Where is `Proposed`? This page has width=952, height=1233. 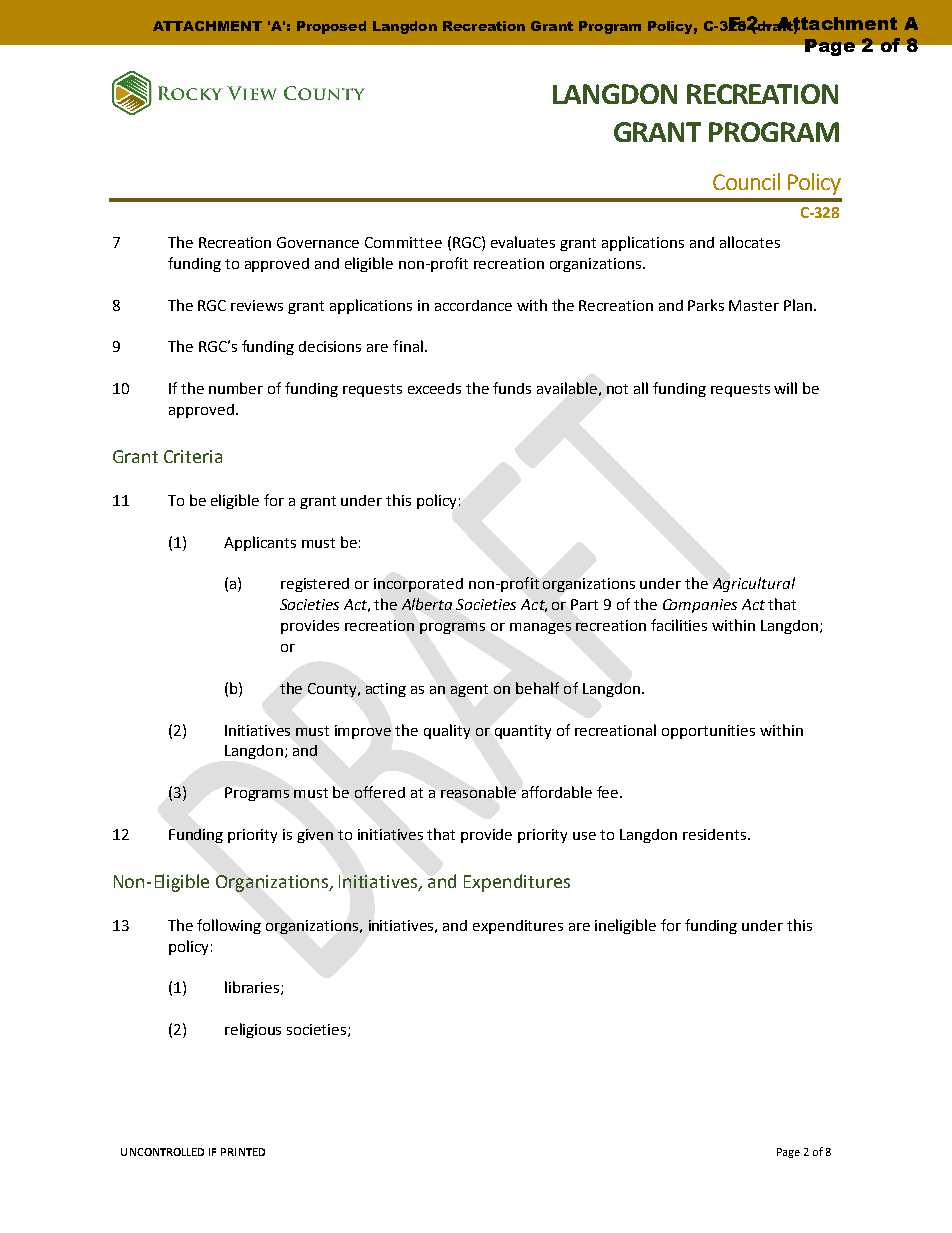
Proposed is located at coordinates (331, 27).
